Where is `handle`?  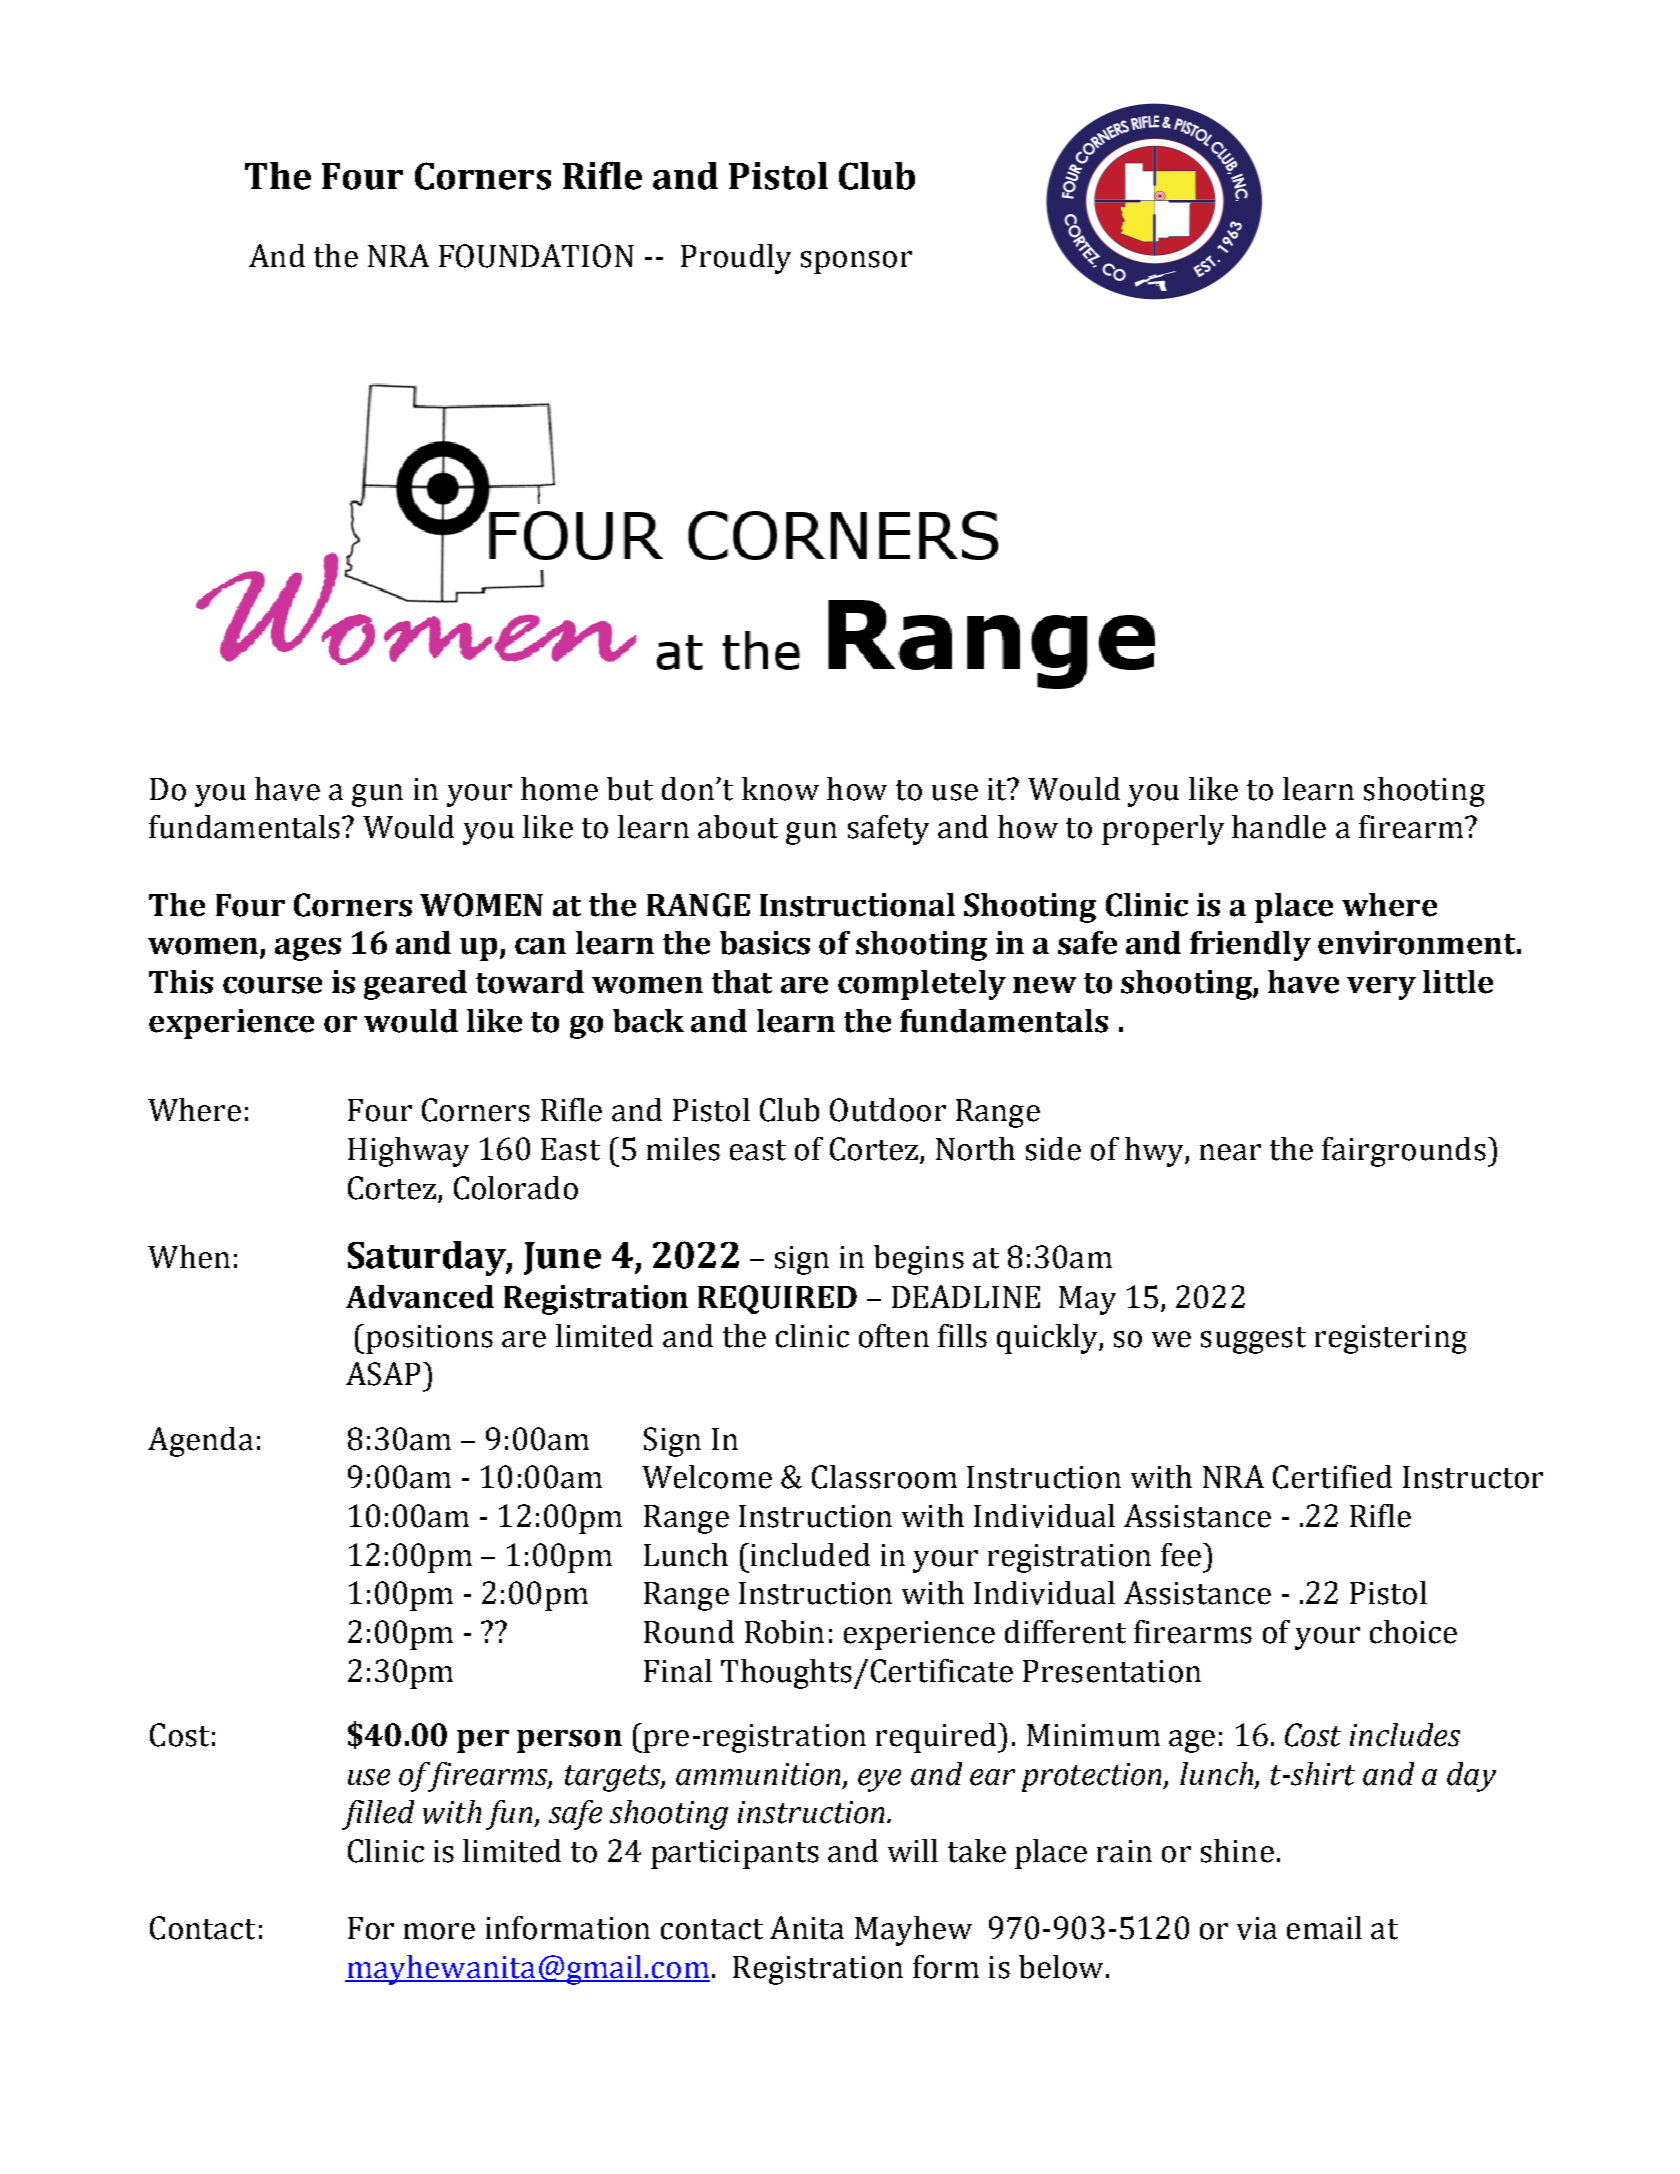 handle is located at coordinates (1279, 827).
